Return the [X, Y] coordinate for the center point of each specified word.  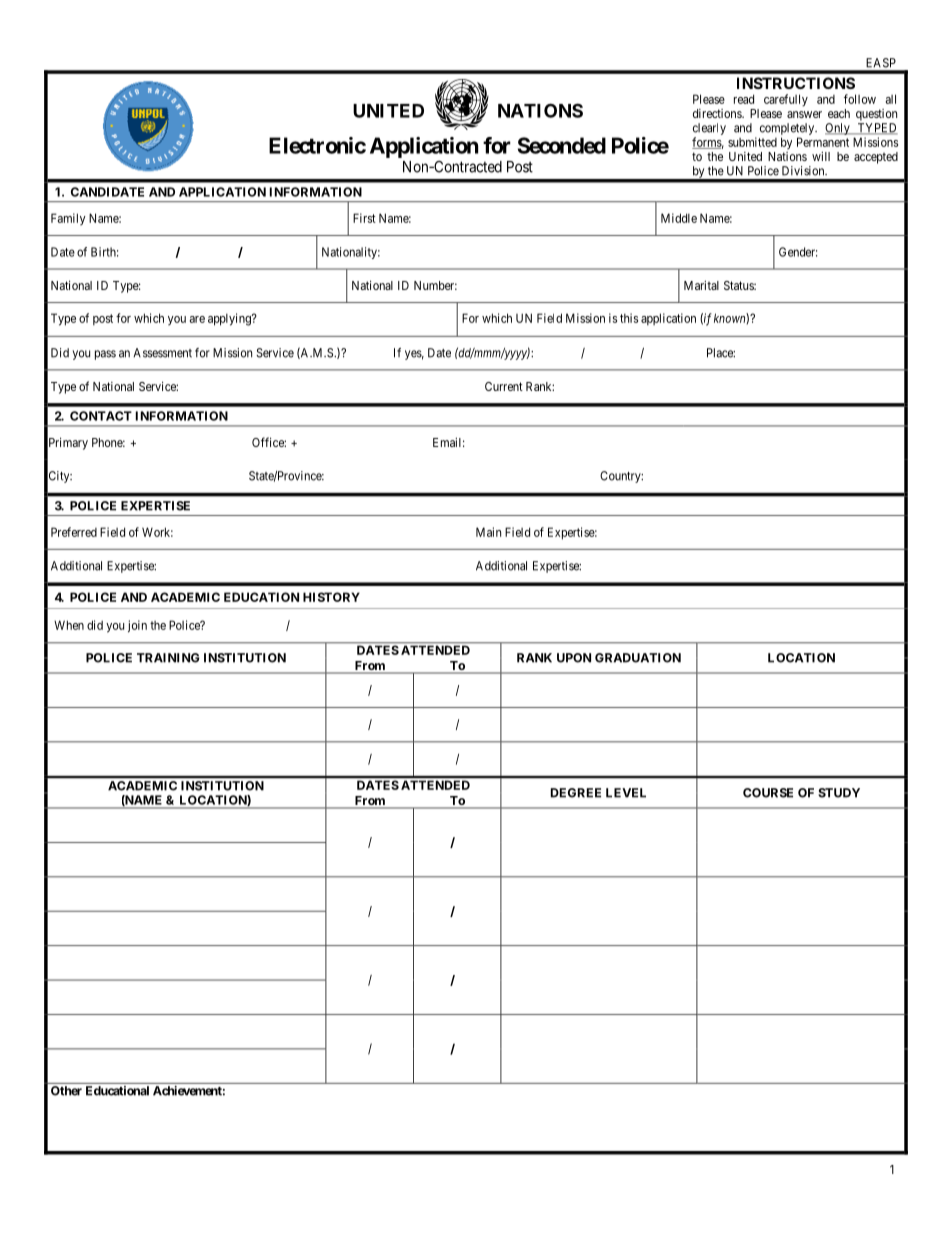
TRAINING [168, 658]
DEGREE [576, 793]
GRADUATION [638, 658]
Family [68, 219]
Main [488, 532]
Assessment [162, 353]
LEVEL [626, 793]
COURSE [768, 793]
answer [804, 114]
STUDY [839, 793]
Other [66, 1091]
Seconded [562, 145]
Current [504, 386]
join [137, 626]
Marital [701, 285]
